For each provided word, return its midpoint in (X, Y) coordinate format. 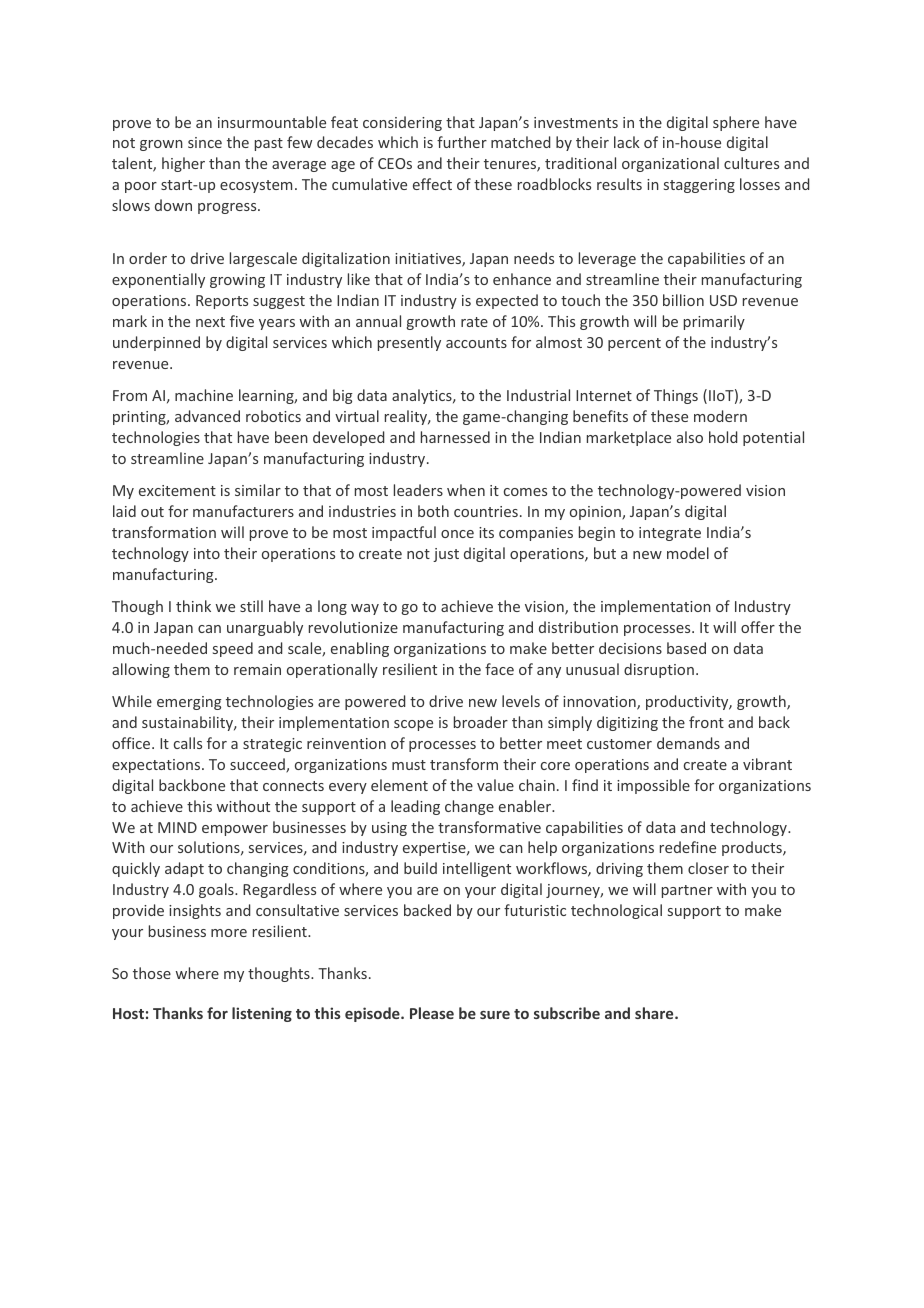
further (462, 142)
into (207, 553)
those (152, 973)
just (446, 555)
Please (432, 1013)
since (205, 142)
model (688, 553)
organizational (670, 164)
